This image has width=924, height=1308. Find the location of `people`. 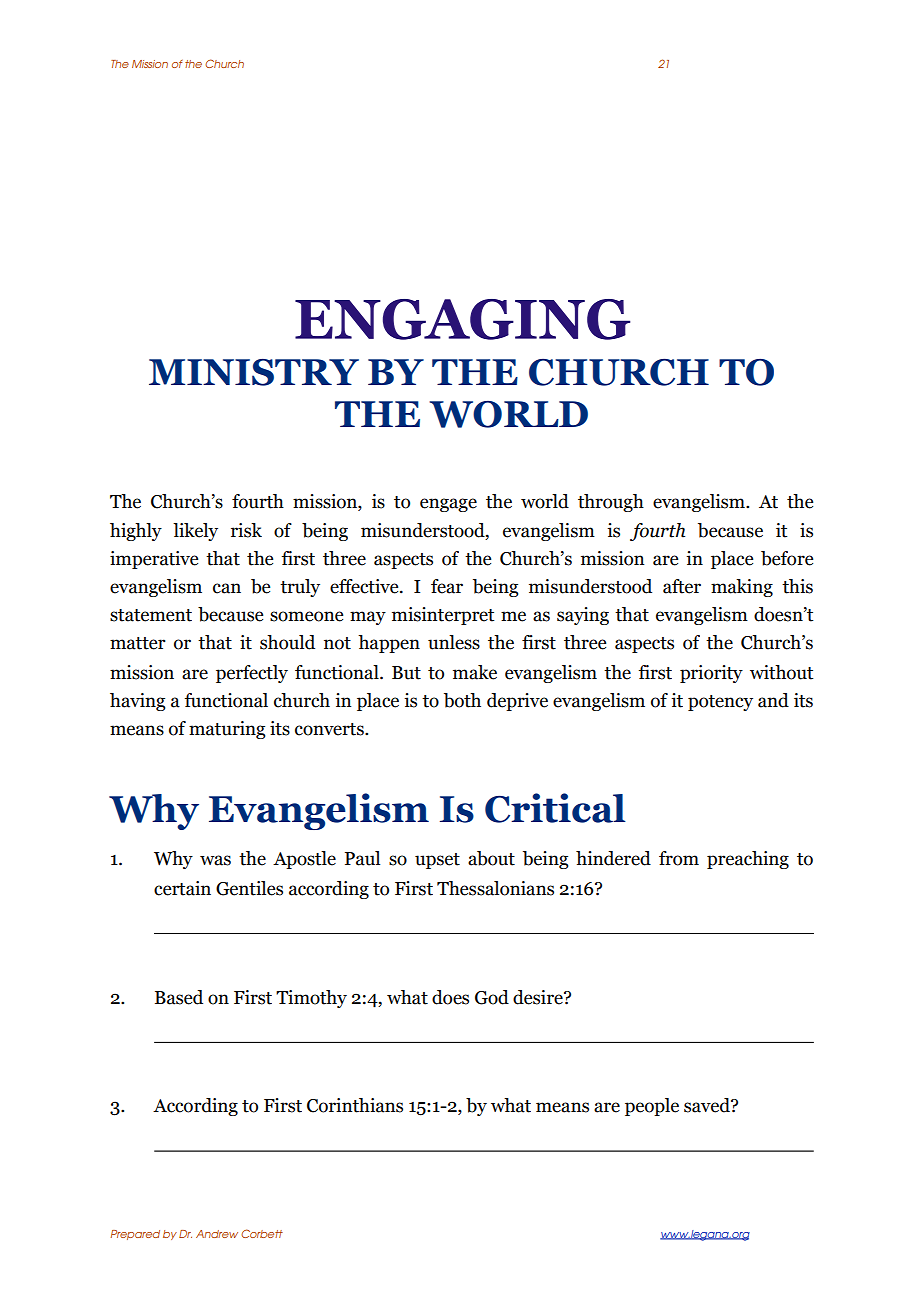

people is located at coordinates (652, 1107).
